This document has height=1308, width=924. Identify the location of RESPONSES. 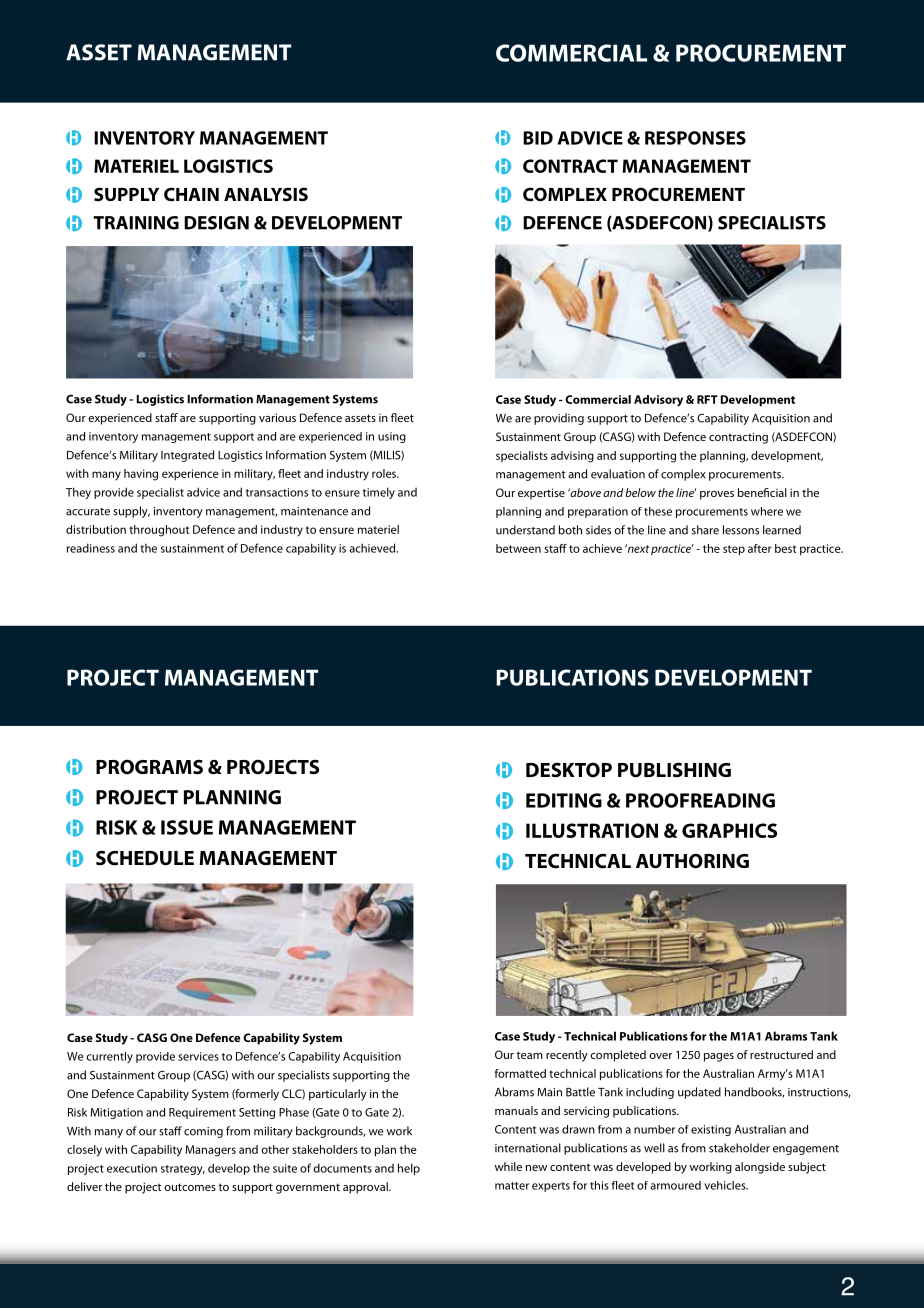
(695, 138).
